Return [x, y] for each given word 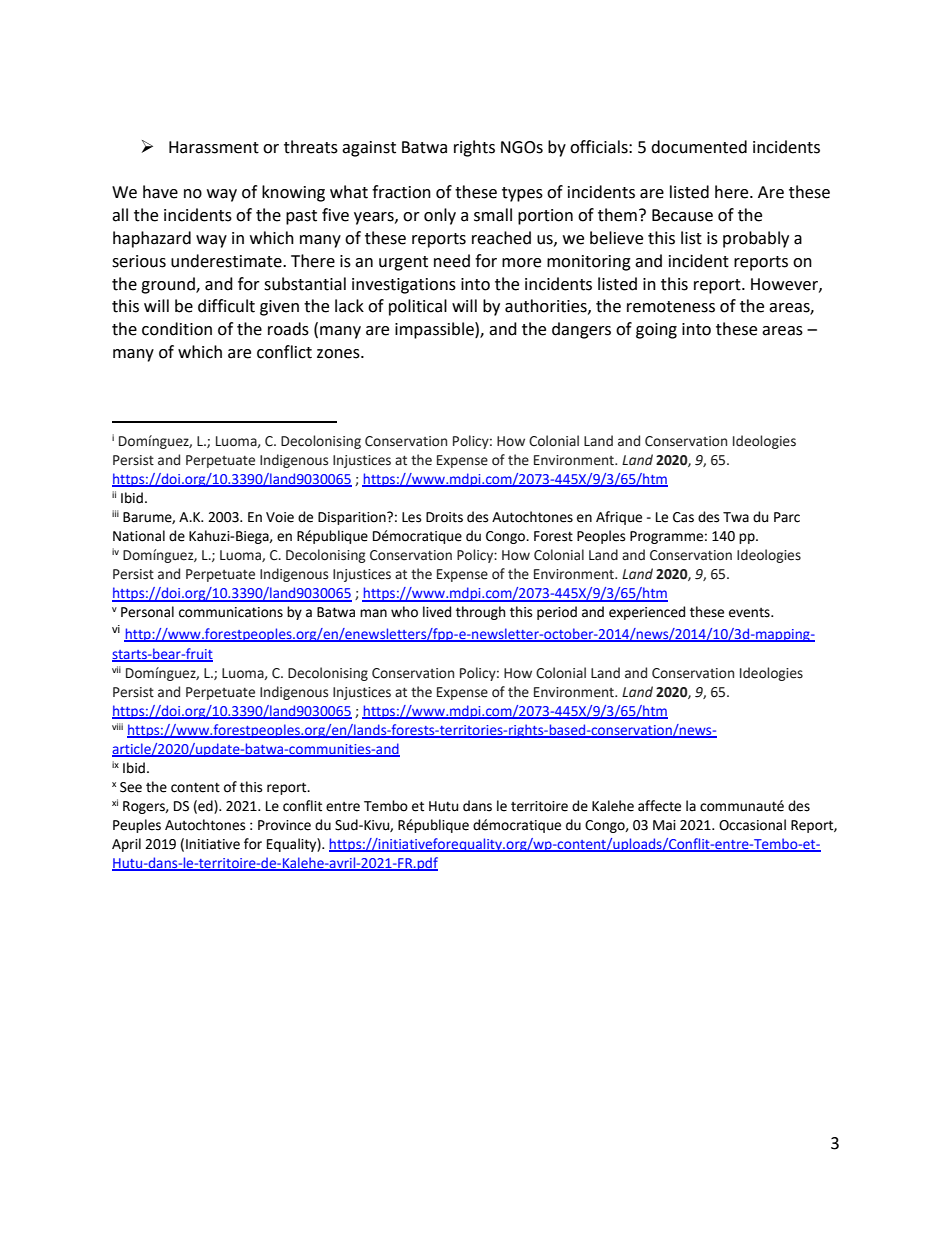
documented [699, 147]
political [418, 307]
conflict [284, 352]
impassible [435, 330]
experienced [647, 613]
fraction [401, 192]
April [126, 845]
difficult [226, 306]
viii [117, 726]
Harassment [214, 147]
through [480, 613]
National [139, 536]
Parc [787, 517]
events [750, 613]
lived [437, 612]
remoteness [671, 307]
